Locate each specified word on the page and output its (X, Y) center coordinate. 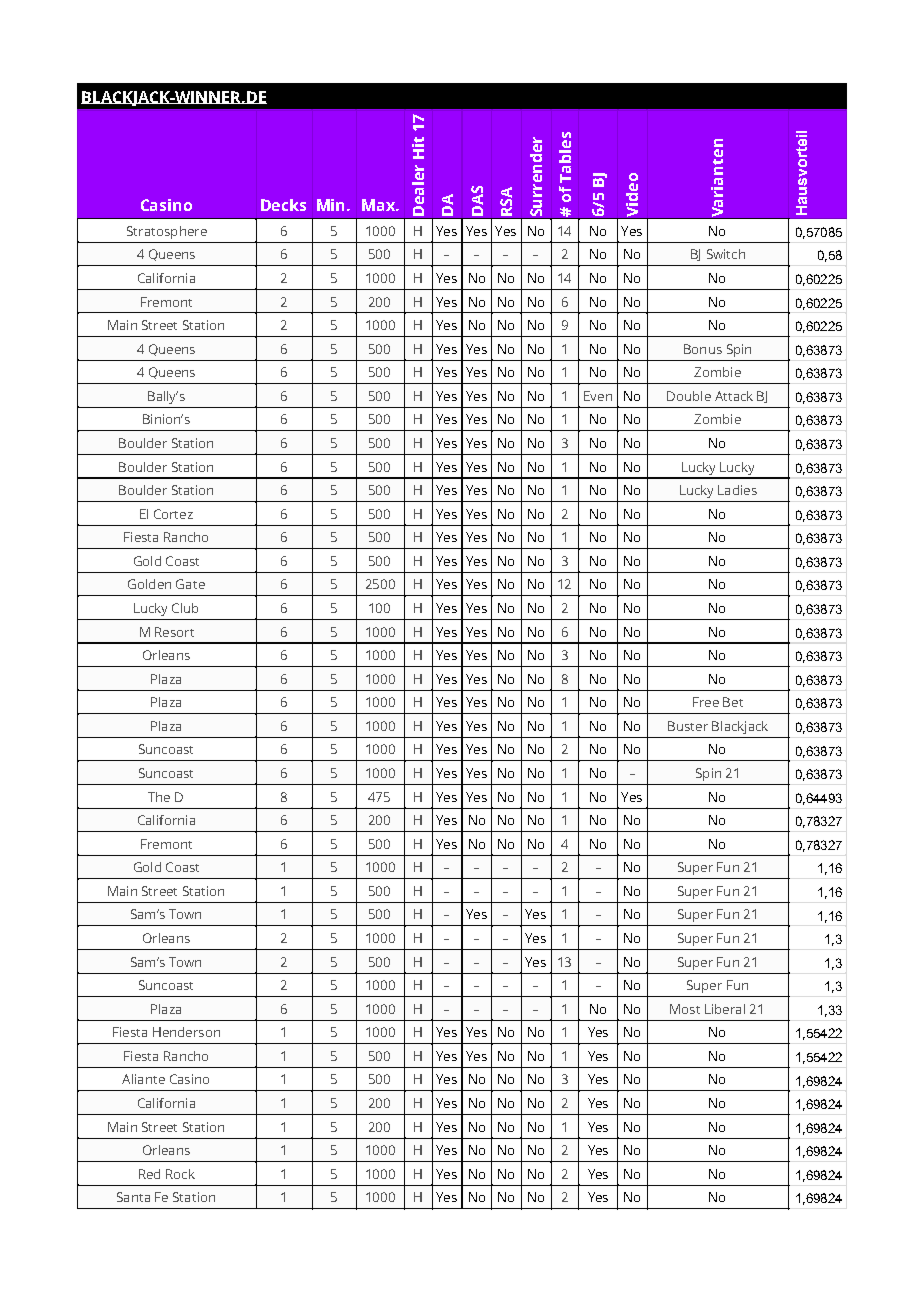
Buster (688, 726)
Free (706, 702)
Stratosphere (167, 232)
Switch (726, 254)
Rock (180, 1174)
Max (379, 205)
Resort (174, 632)
